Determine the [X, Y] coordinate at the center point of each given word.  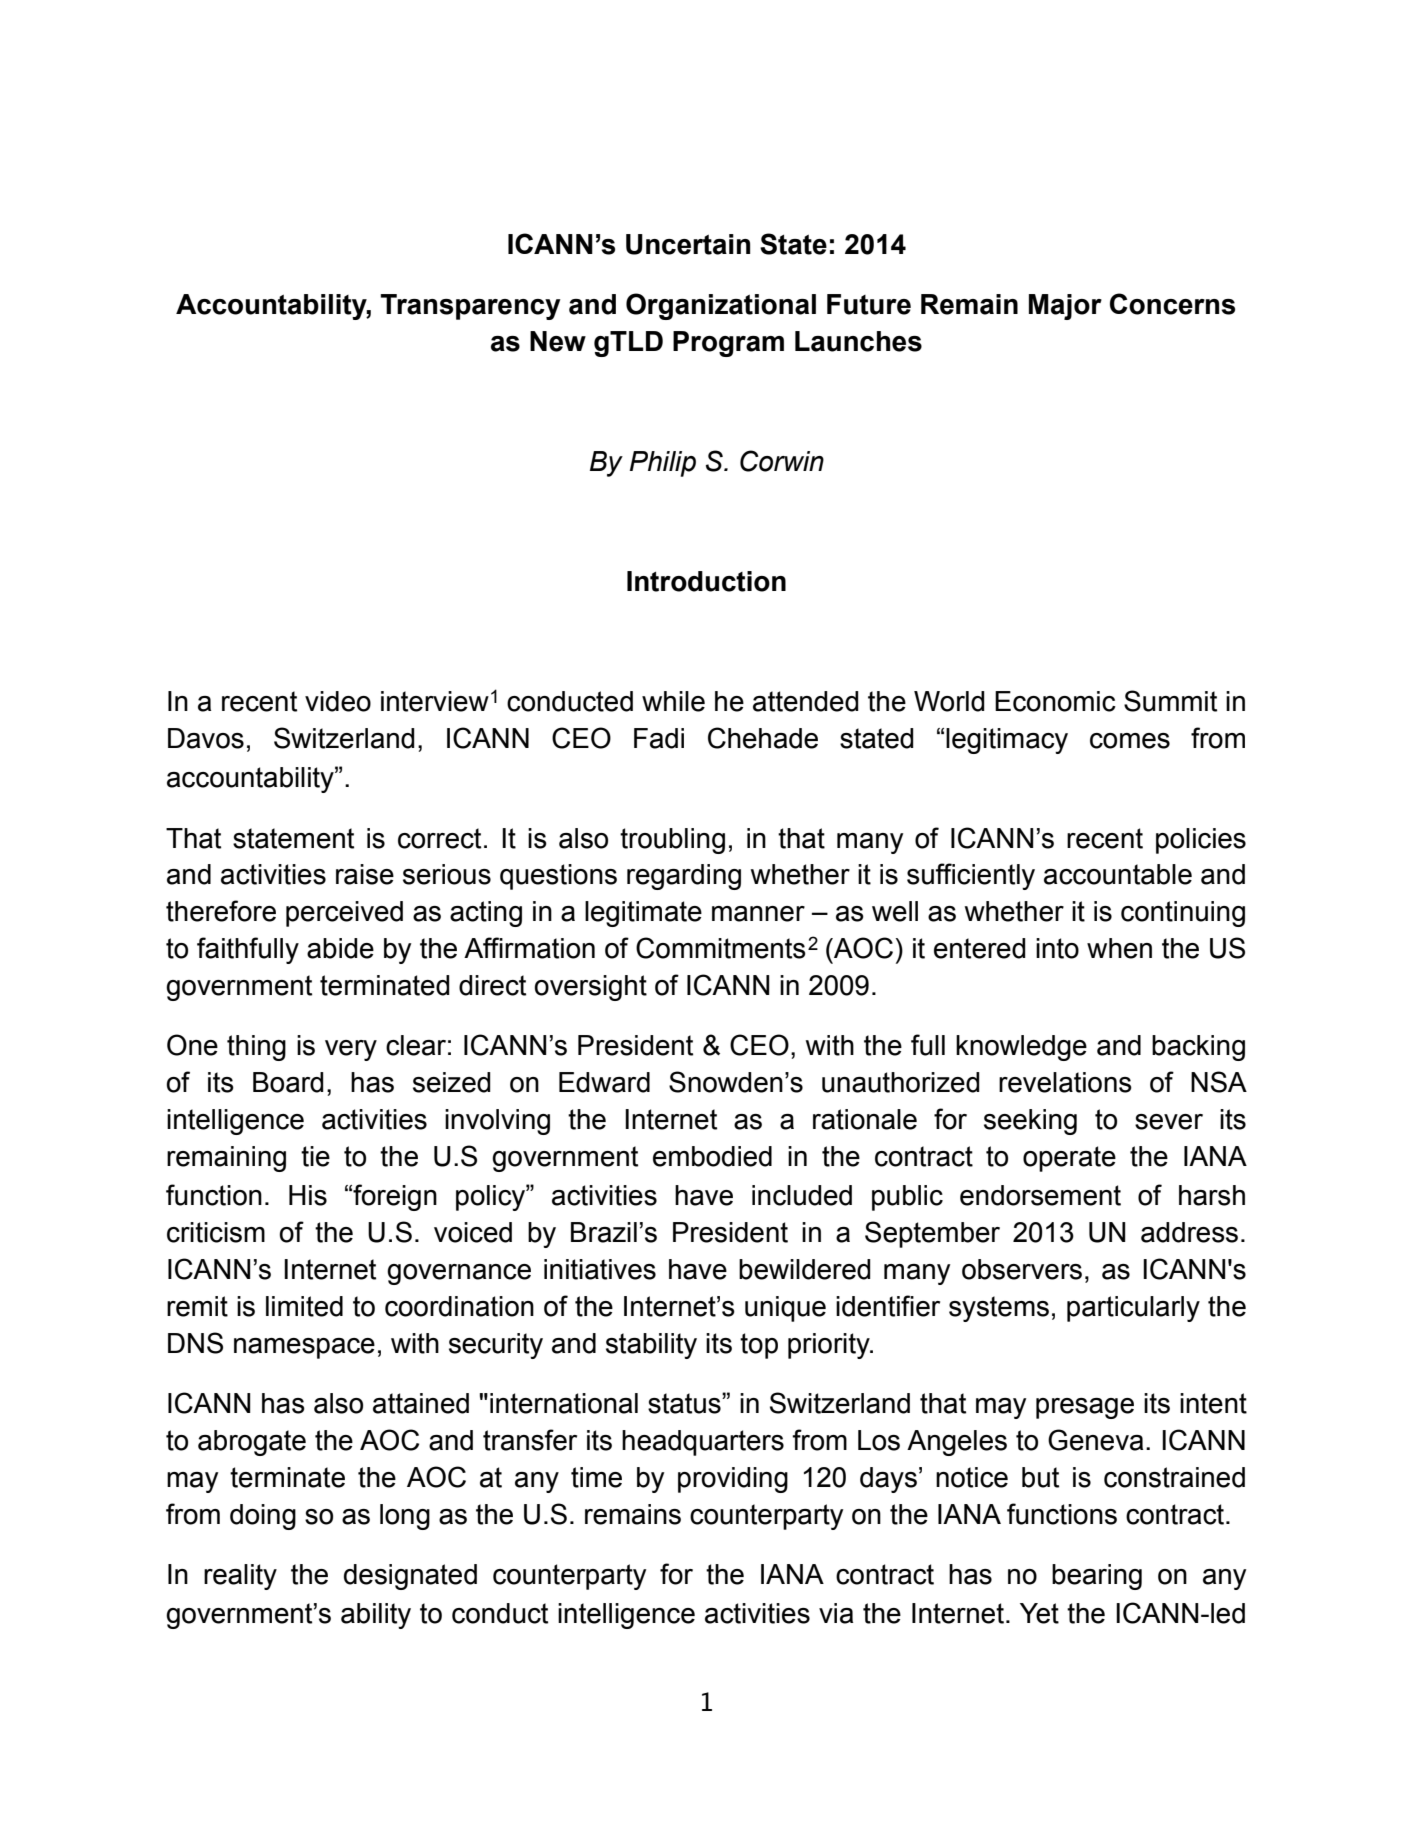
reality [240, 1577]
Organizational [721, 306]
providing [733, 1480]
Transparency [470, 307]
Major [1065, 307]
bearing [1097, 1577]
